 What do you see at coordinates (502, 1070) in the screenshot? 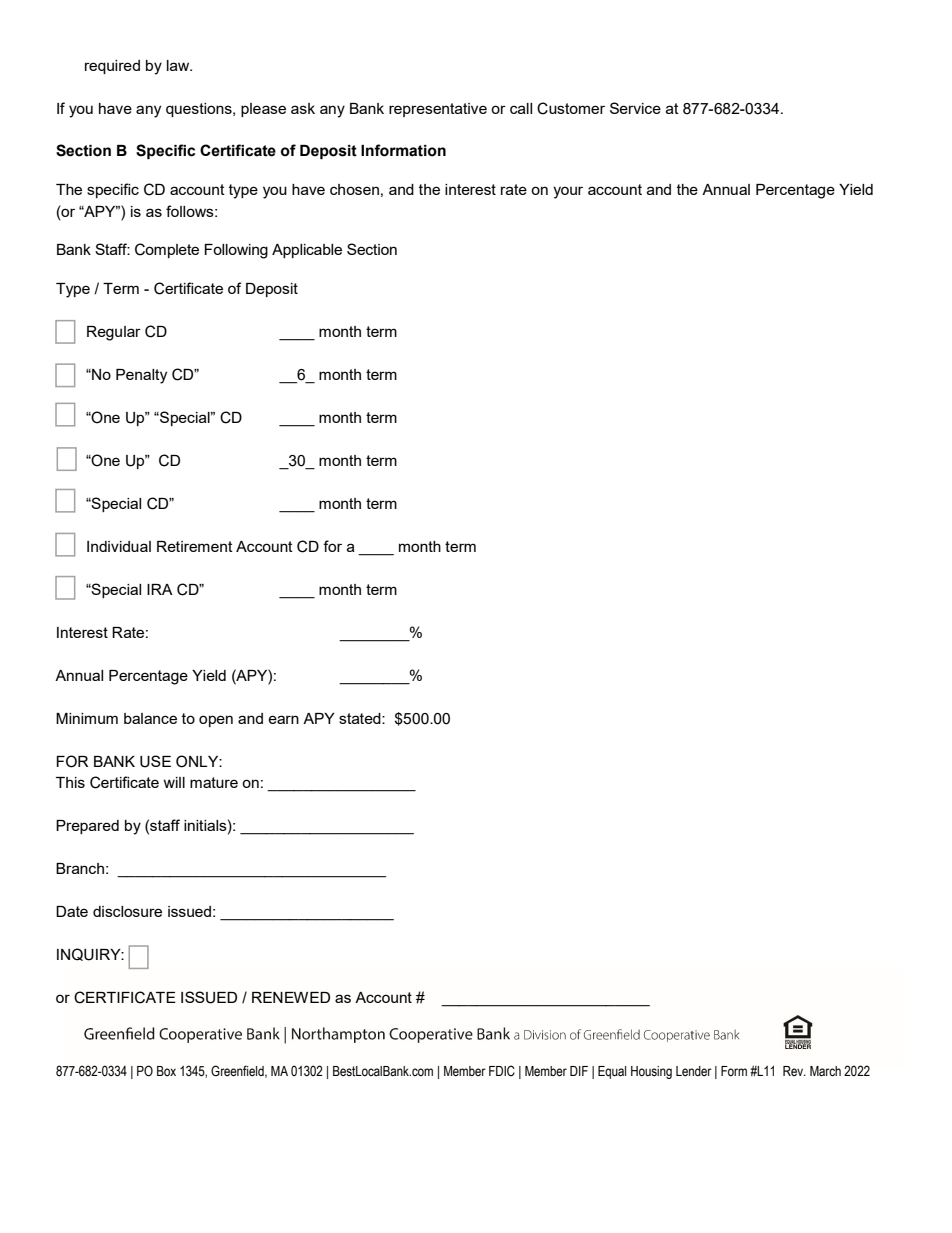
I see `FDIC` at bounding box center [502, 1070].
